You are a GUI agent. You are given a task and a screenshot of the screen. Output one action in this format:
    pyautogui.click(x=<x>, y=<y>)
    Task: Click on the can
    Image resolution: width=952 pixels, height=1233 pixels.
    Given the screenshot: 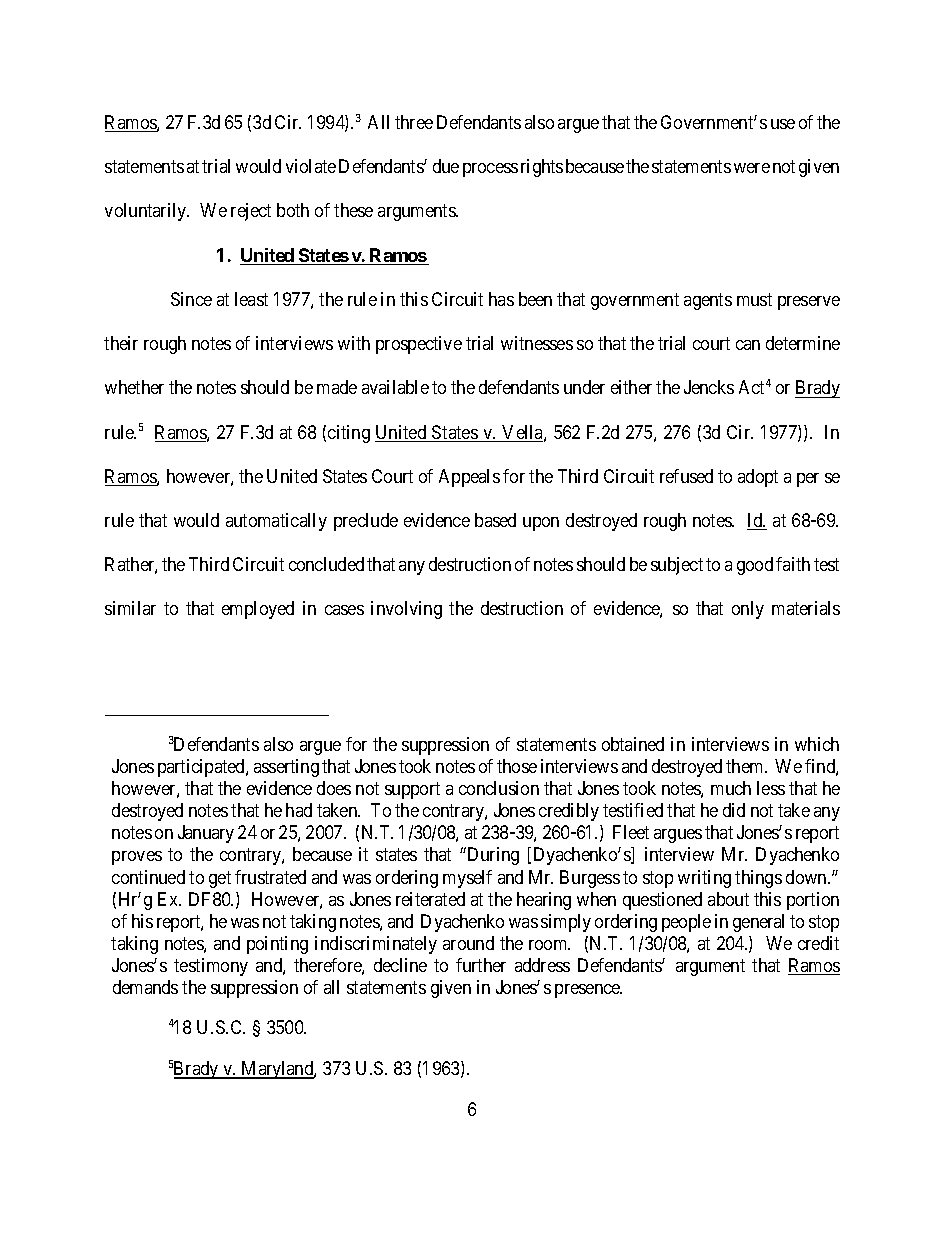 What is the action you would take?
    pyautogui.click(x=748, y=345)
